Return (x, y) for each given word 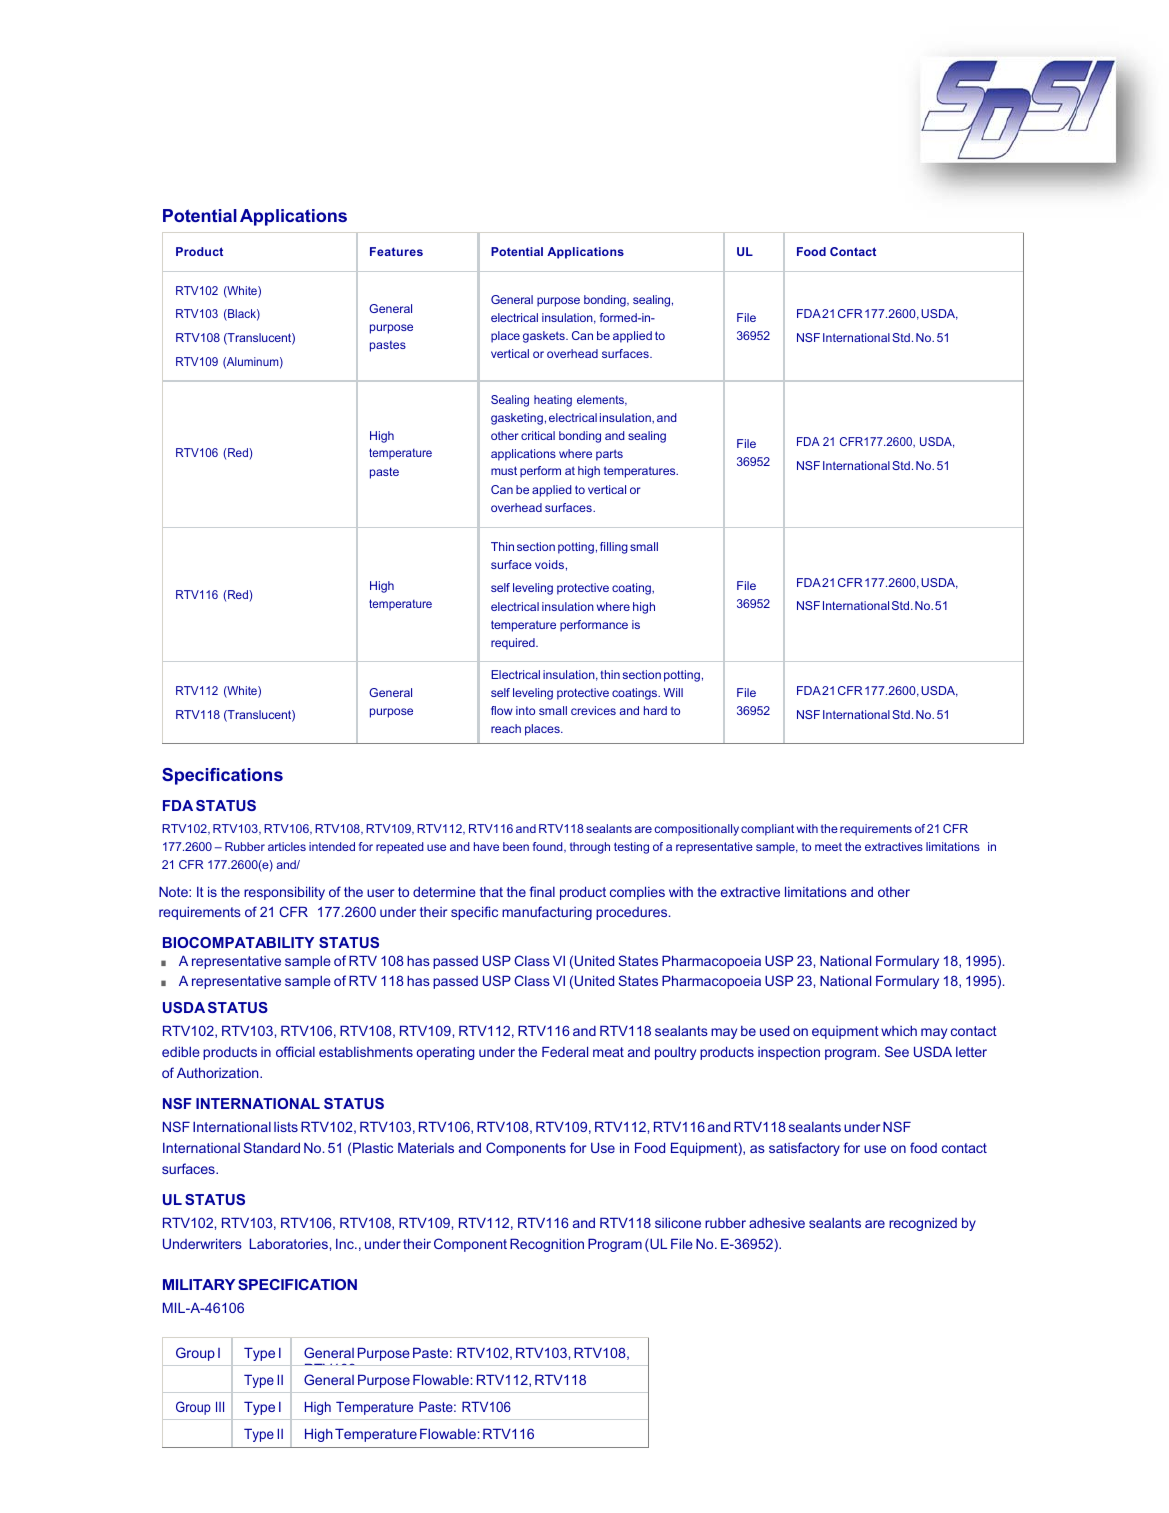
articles (287, 846)
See (897, 1051)
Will (673, 692)
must (504, 470)
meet (828, 846)
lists (286, 1126)
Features (396, 251)
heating (553, 401)
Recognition (547, 1245)
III (220, 1406)
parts (609, 455)
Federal (565, 1051)
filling (614, 548)
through (590, 848)
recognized (923, 1224)
